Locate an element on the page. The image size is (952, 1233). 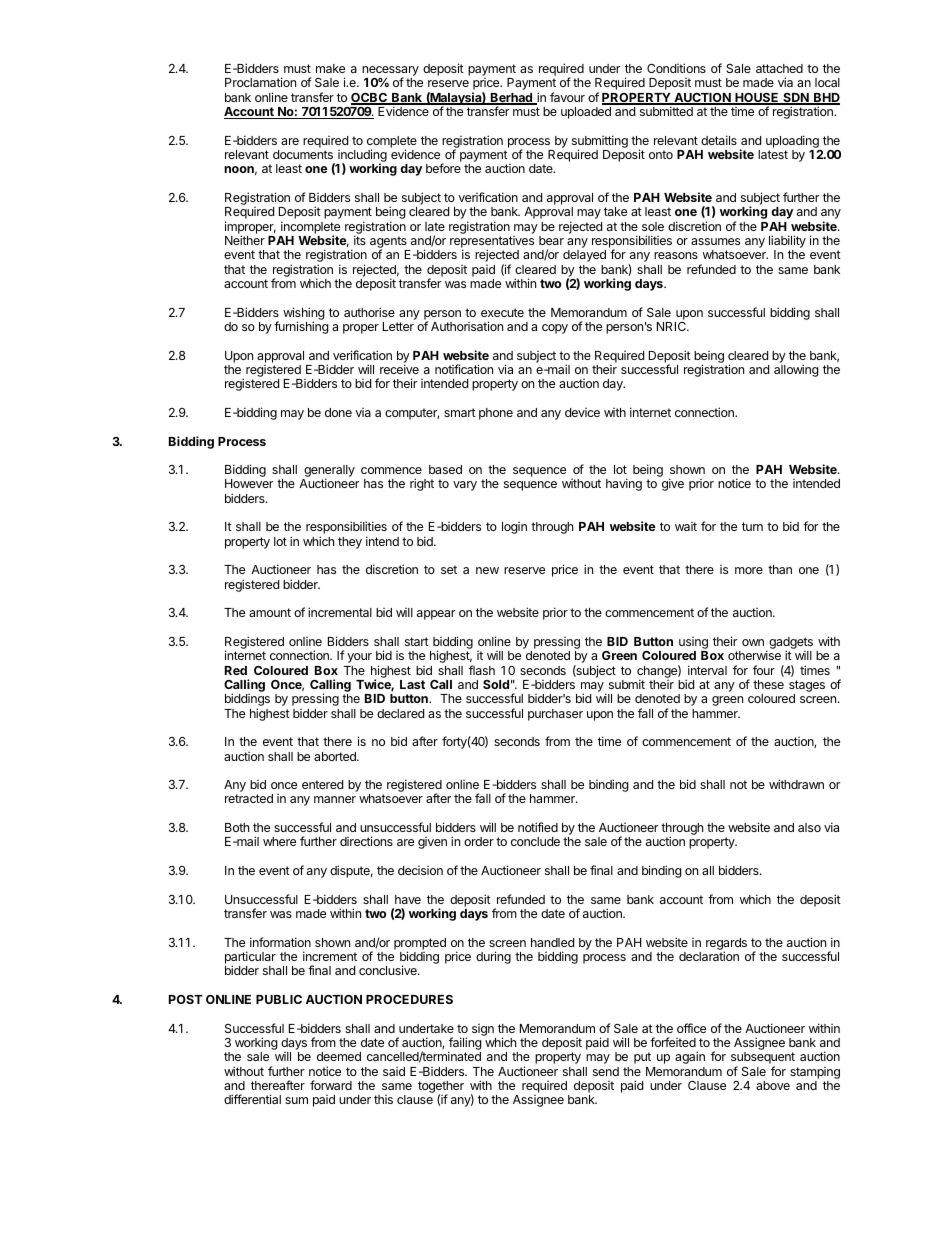
failing is located at coordinates (465, 1045).
